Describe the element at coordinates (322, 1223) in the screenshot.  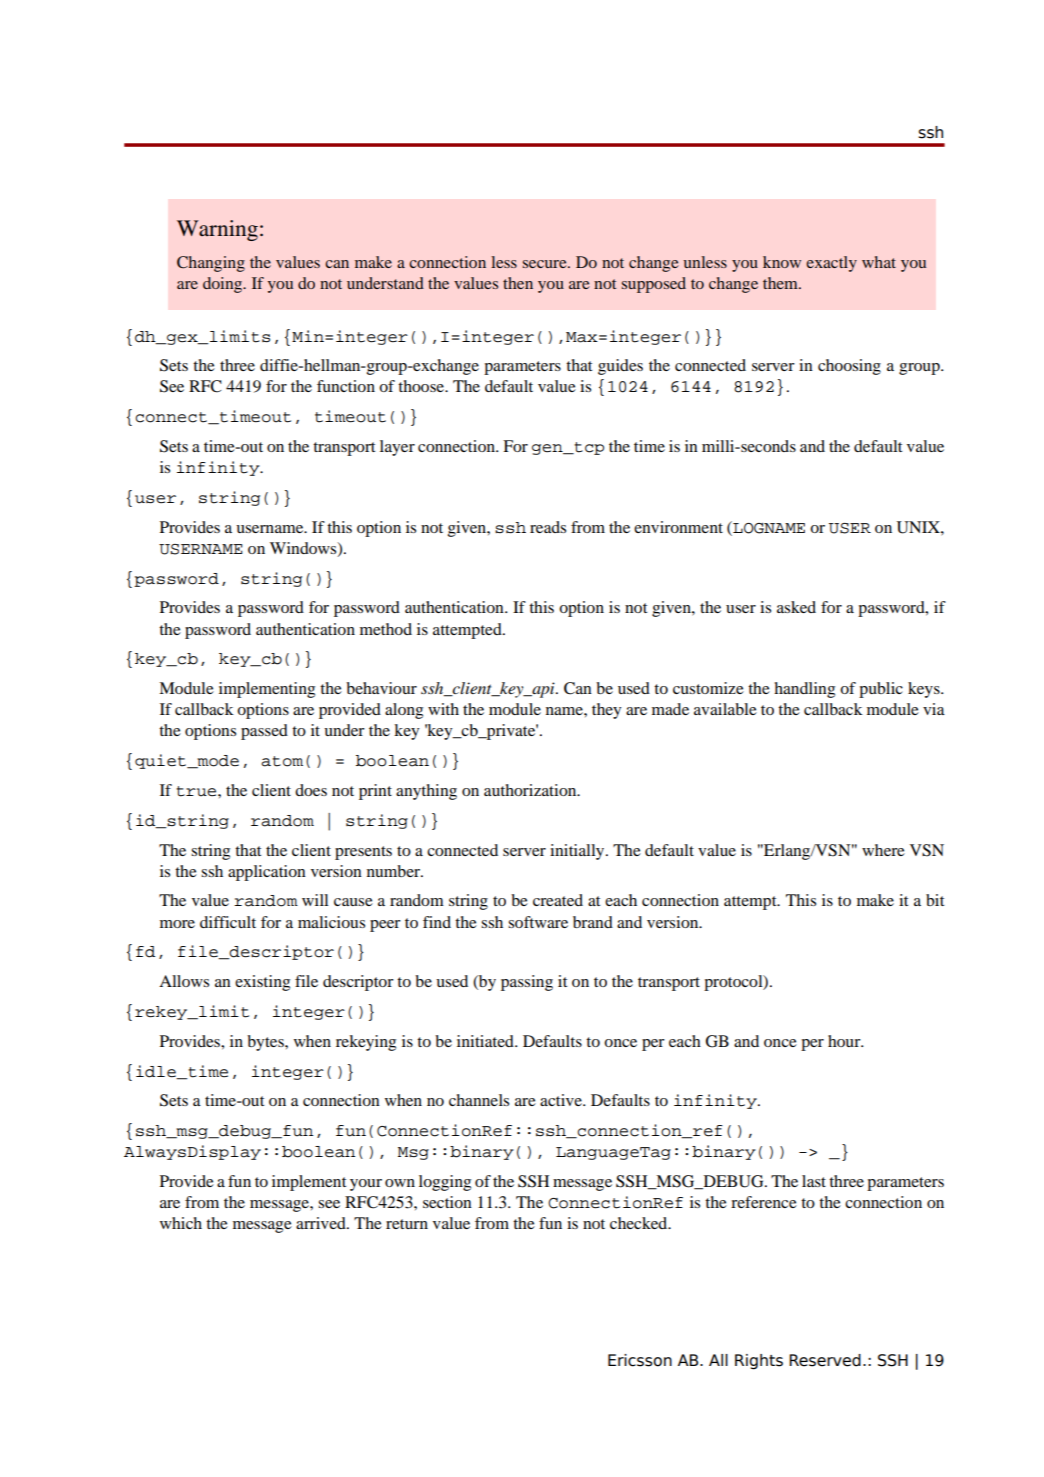
I see `arrived` at that location.
